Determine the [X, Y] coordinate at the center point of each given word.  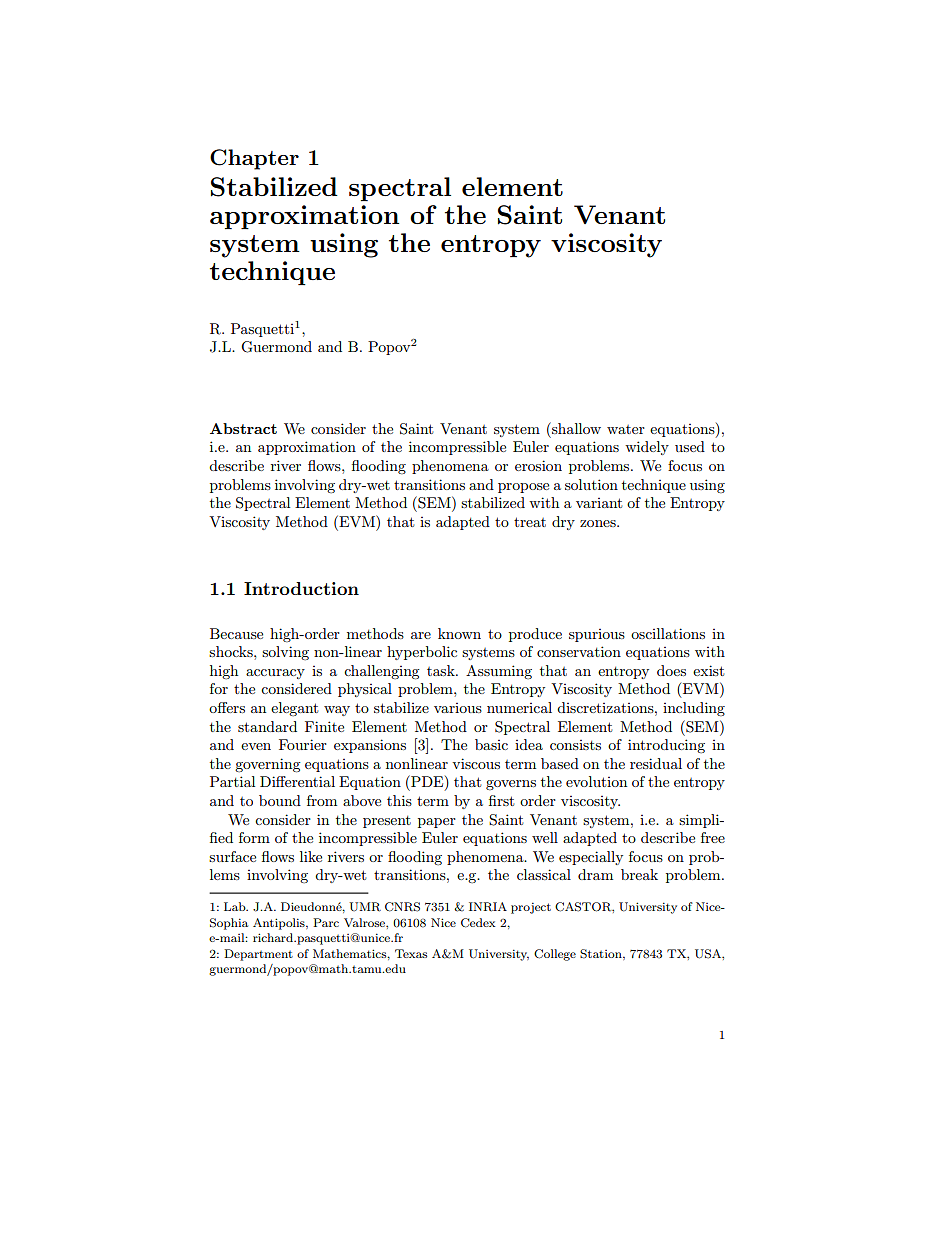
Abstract [243, 428]
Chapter [254, 159]
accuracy [275, 674]
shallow [575, 428]
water [626, 429]
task [442, 670]
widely [647, 448]
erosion [538, 465]
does [671, 670]
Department [258, 955]
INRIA [488, 907]
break [639, 874]
